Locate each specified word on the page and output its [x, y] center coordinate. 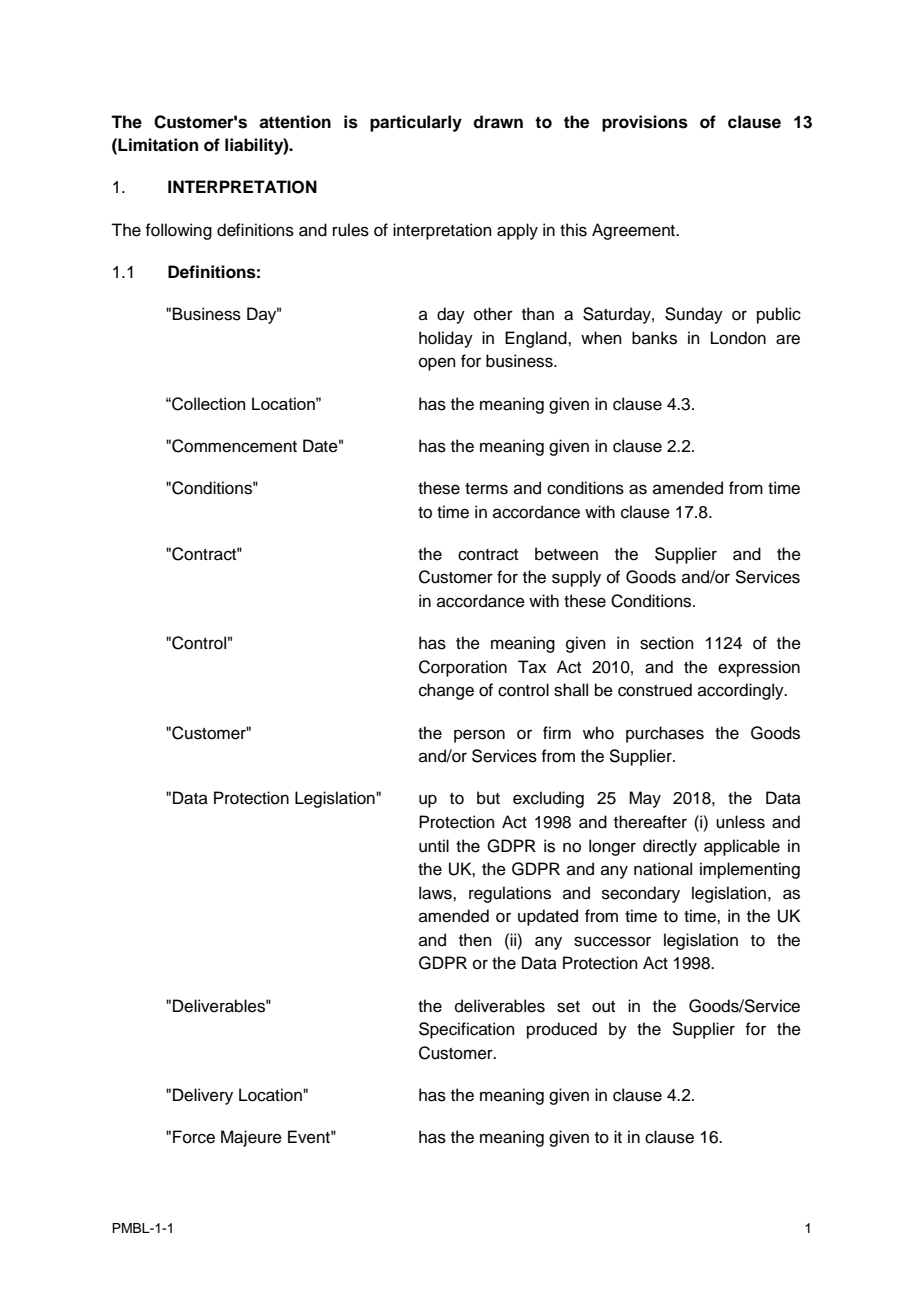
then [475, 940]
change [446, 691]
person [479, 736]
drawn [498, 122]
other [493, 314]
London [738, 338]
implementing [750, 870]
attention [295, 122]
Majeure [251, 1138]
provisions [645, 123]
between [566, 554]
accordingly [742, 691]
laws [436, 893]
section [667, 643]
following [178, 231]
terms [486, 489]
